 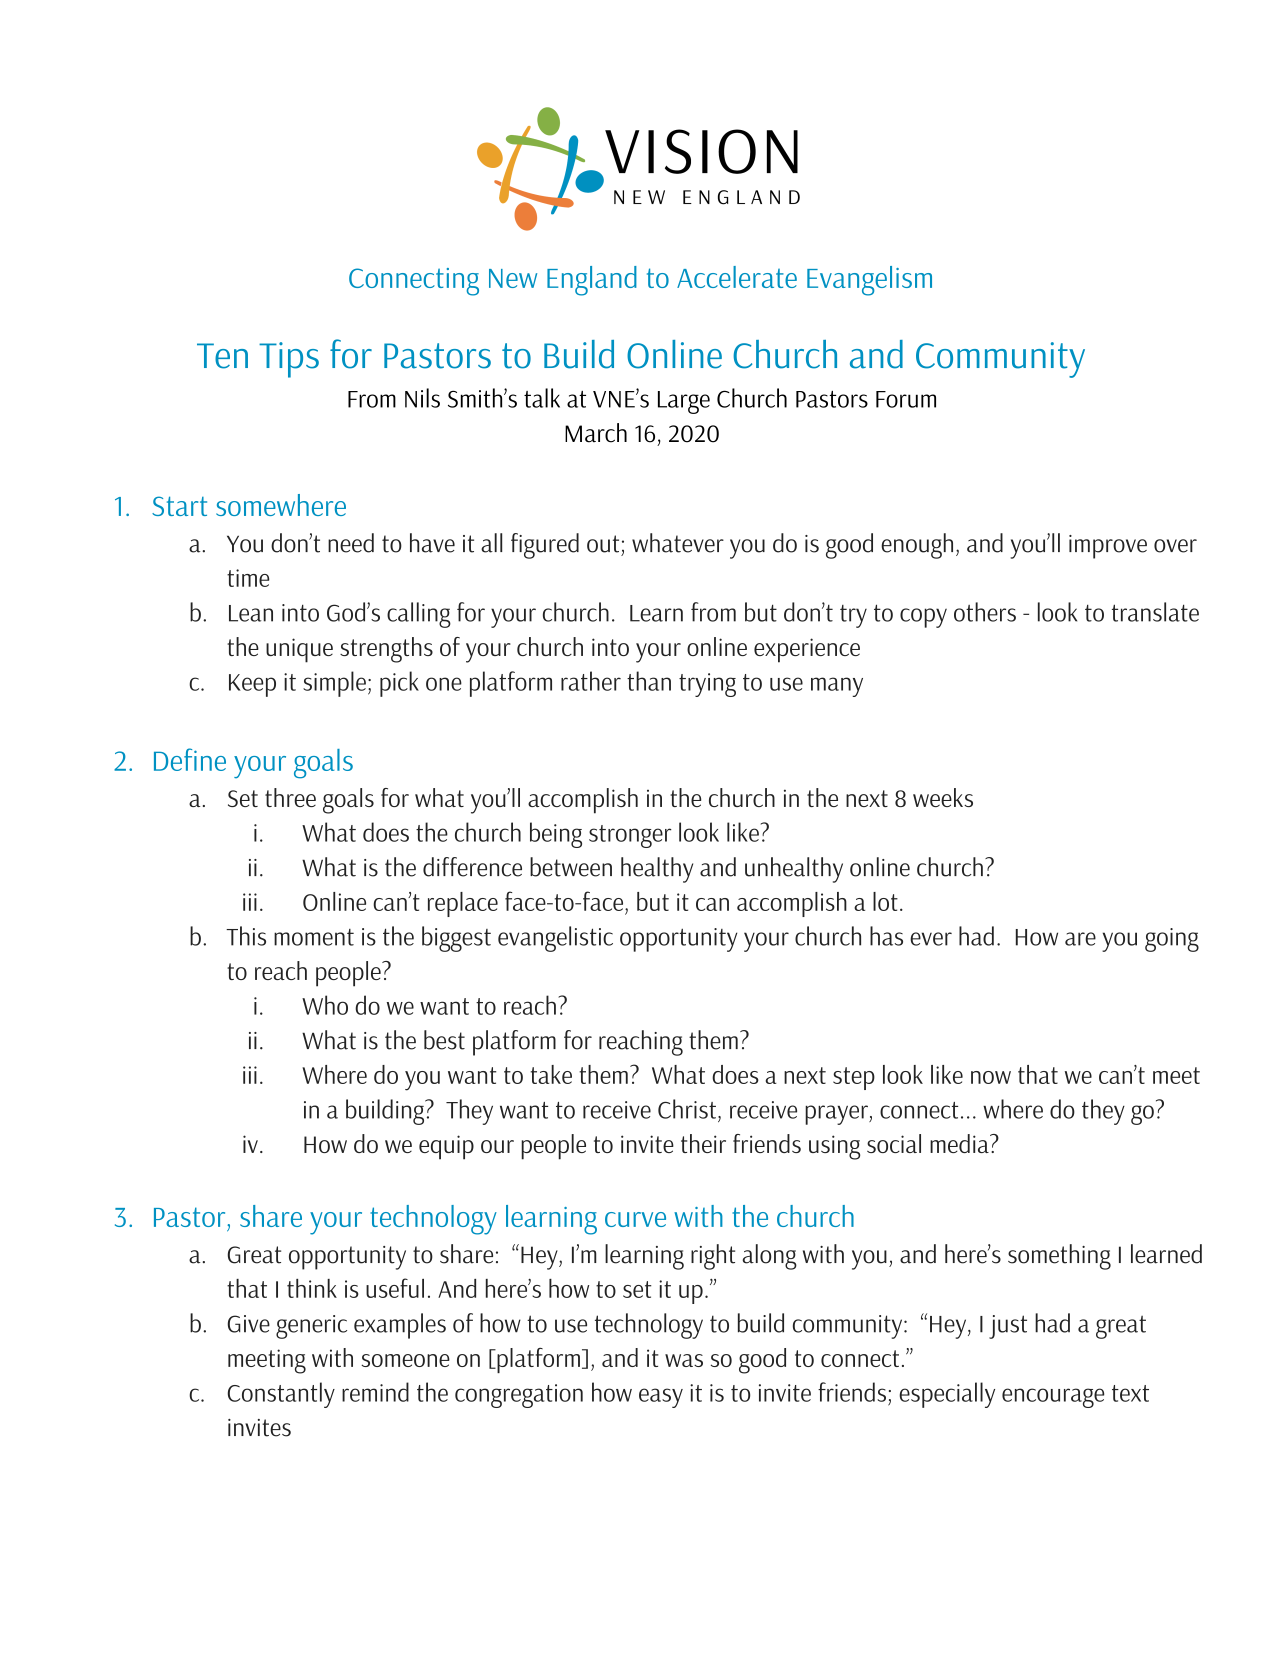 What do you see at coordinates (446, 1147) in the screenshot?
I see `equip` at bounding box center [446, 1147].
